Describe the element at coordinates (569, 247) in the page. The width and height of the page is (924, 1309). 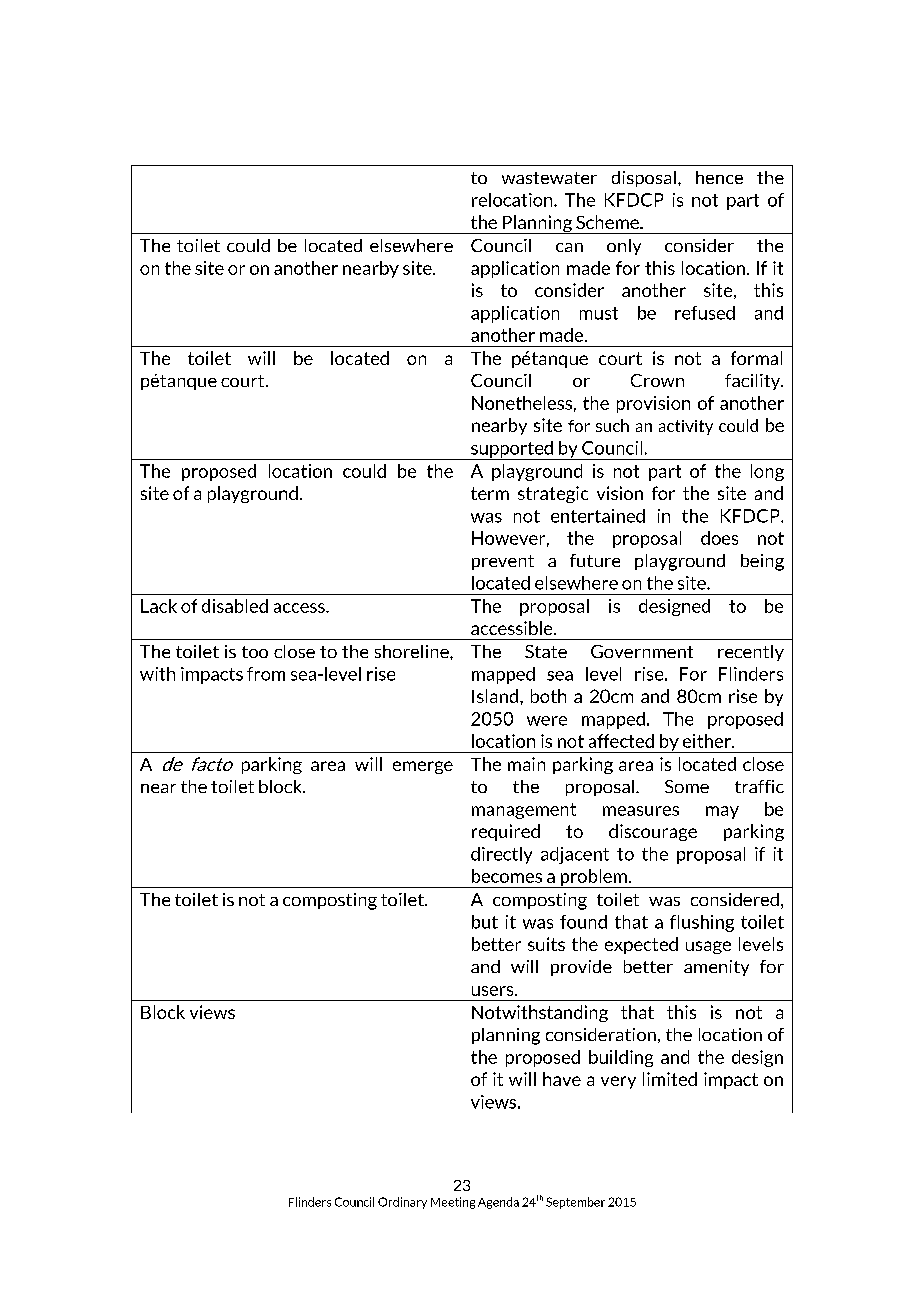
I see `can` at that location.
